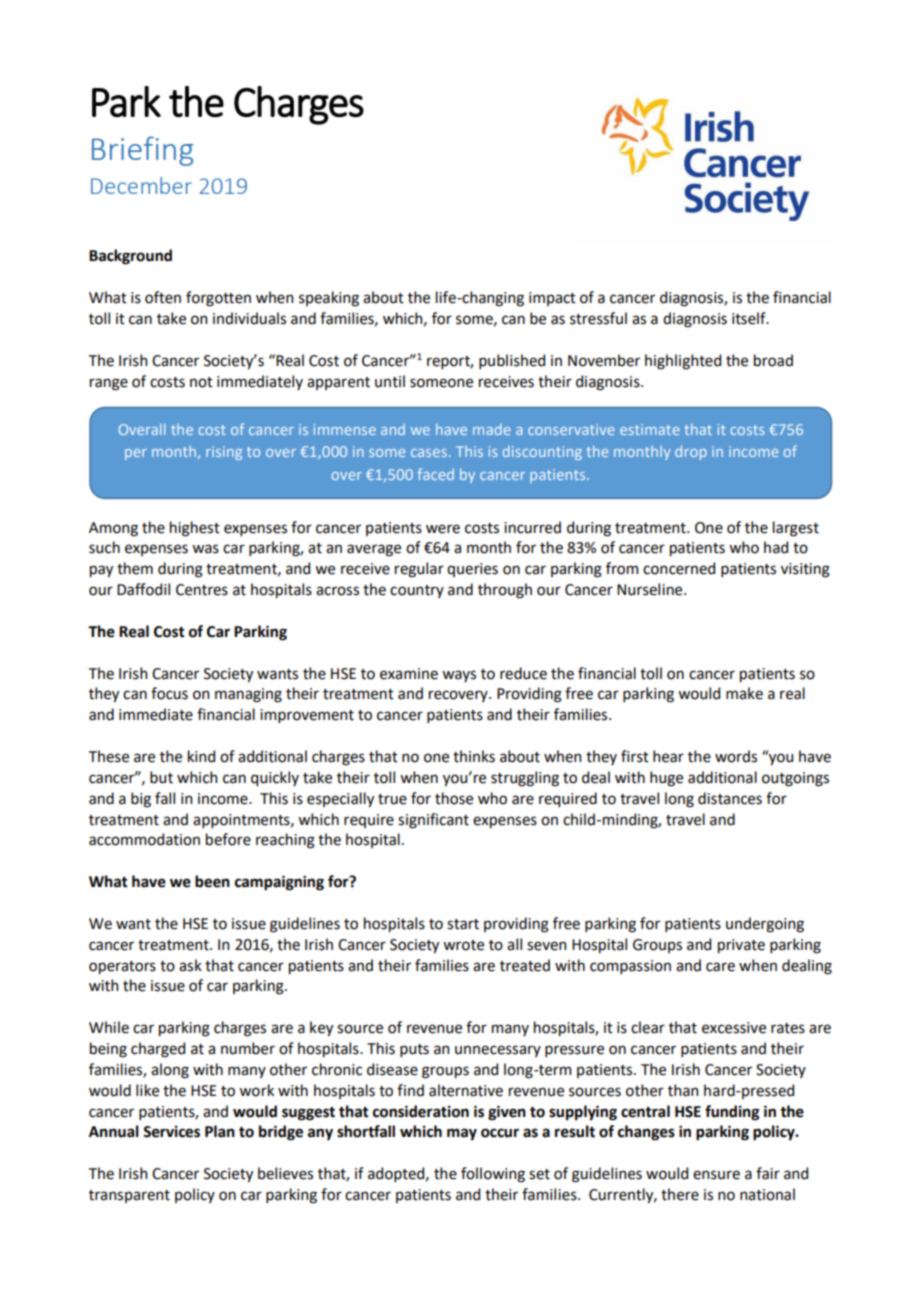  What do you see at coordinates (552, 299) in the image?
I see `impact` at bounding box center [552, 299].
